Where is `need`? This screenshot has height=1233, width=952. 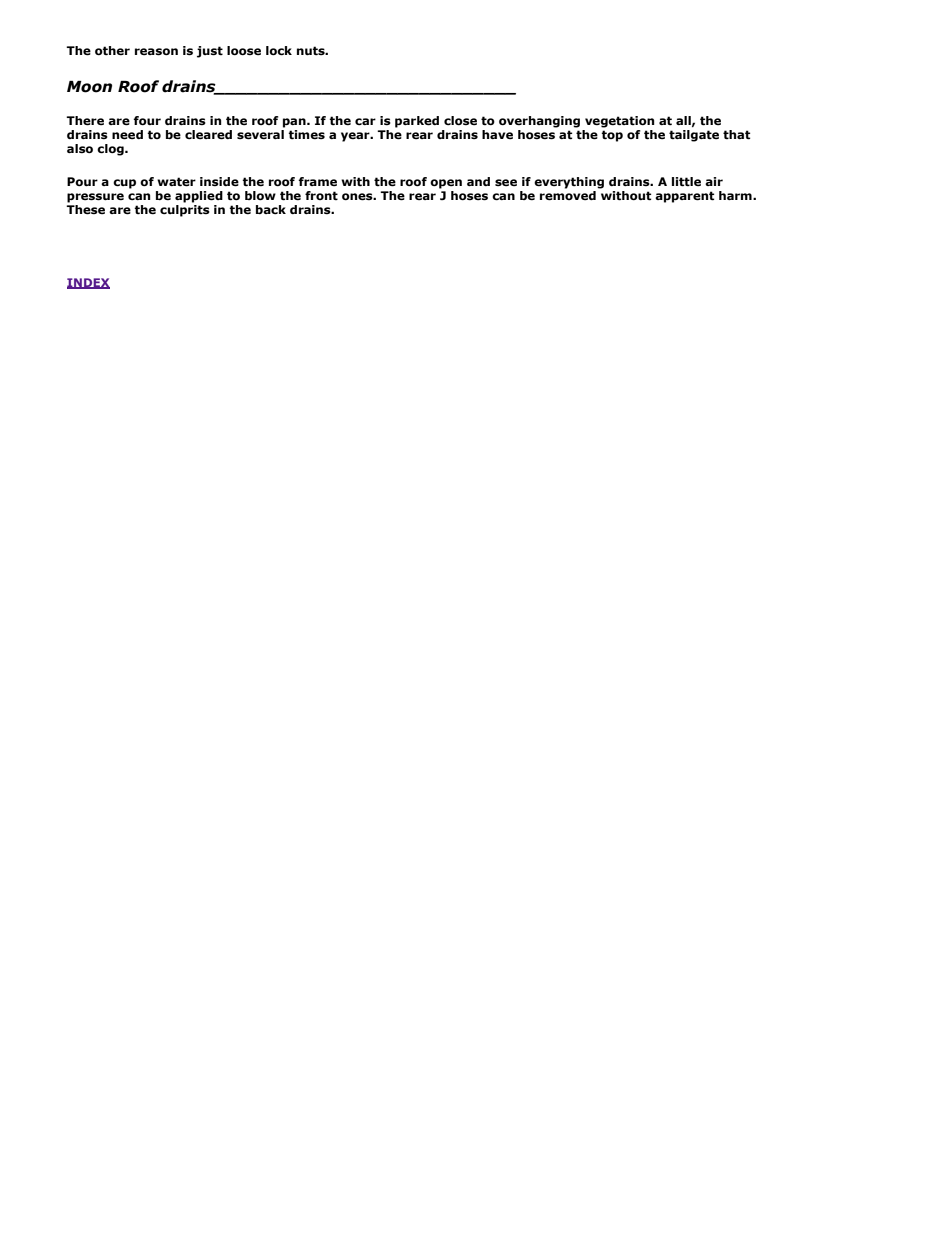 need is located at coordinates (127, 135).
